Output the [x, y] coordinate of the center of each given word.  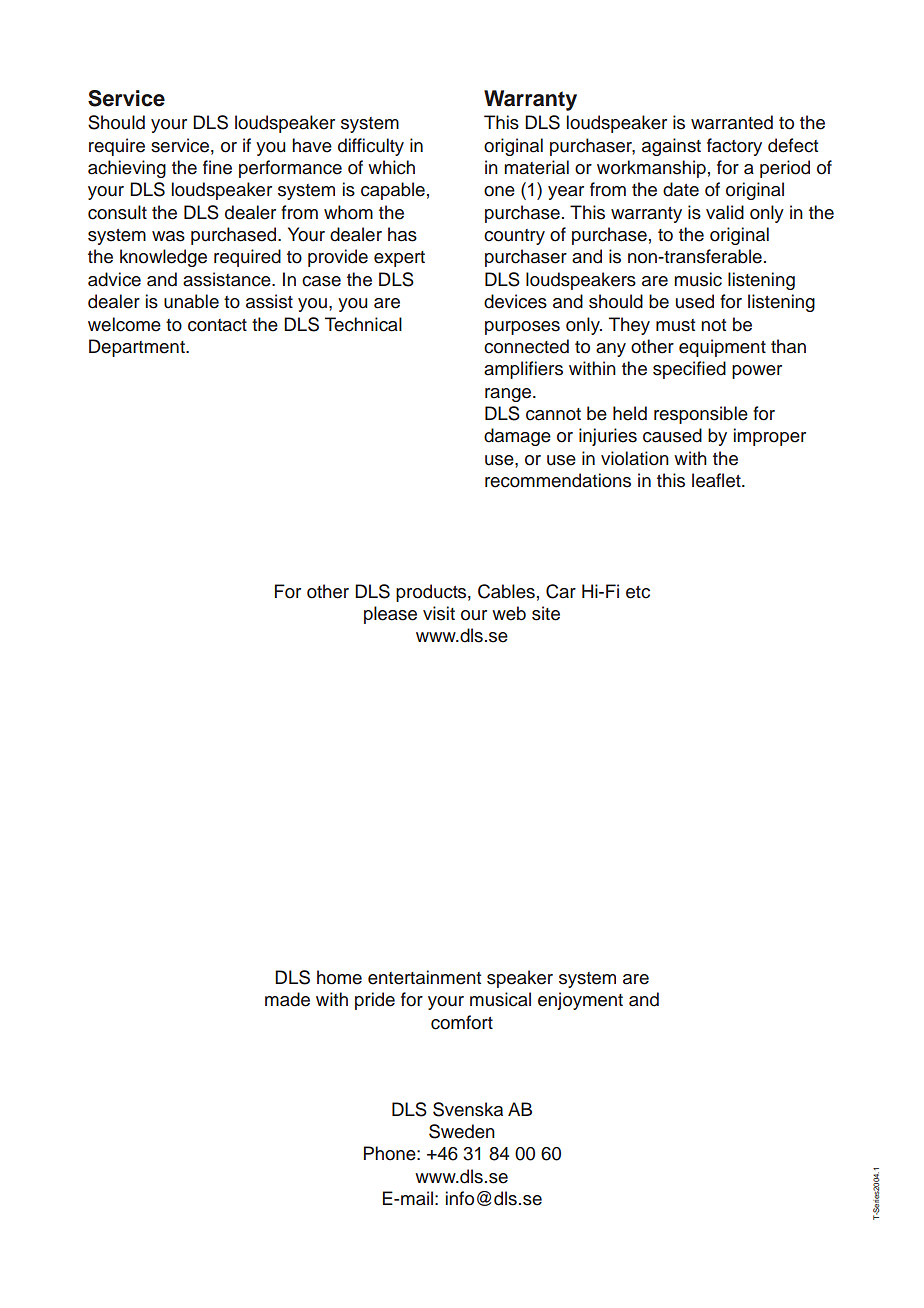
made [287, 999]
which [391, 167]
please [390, 615]
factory [734, 147]
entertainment [424, 977]
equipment [722, 348]
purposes [522, 328]
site [546, 613]
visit [439, 613]
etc [638, 592]
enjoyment [580, 1001]
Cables [506, 591]
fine [217, 167]
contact [217, 325]
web [509, 613]
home [339, 977]
